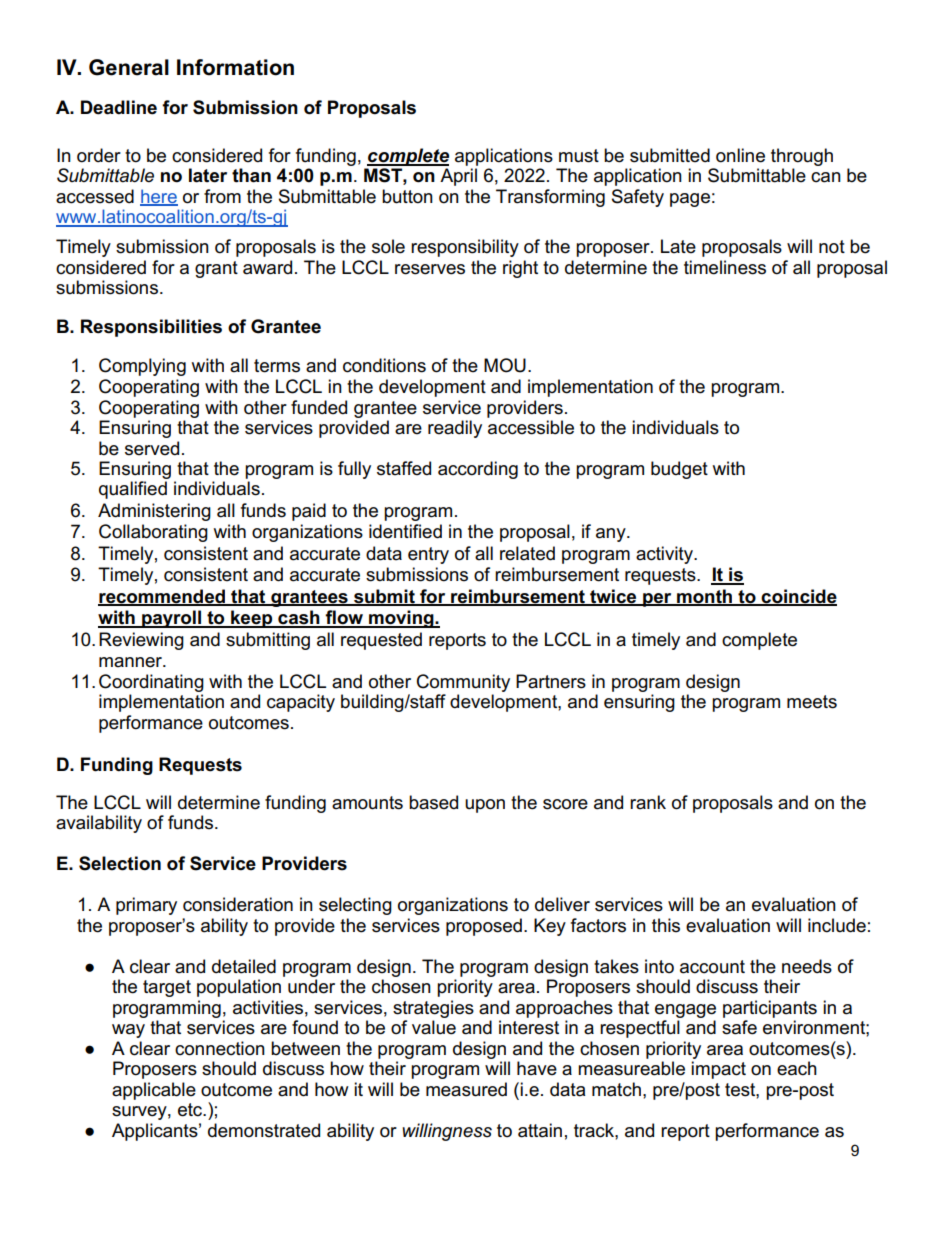  What do you see at coordinates (466, 1089) in the screenshot?
I see `measured` at bounding box center [466, 1089].
